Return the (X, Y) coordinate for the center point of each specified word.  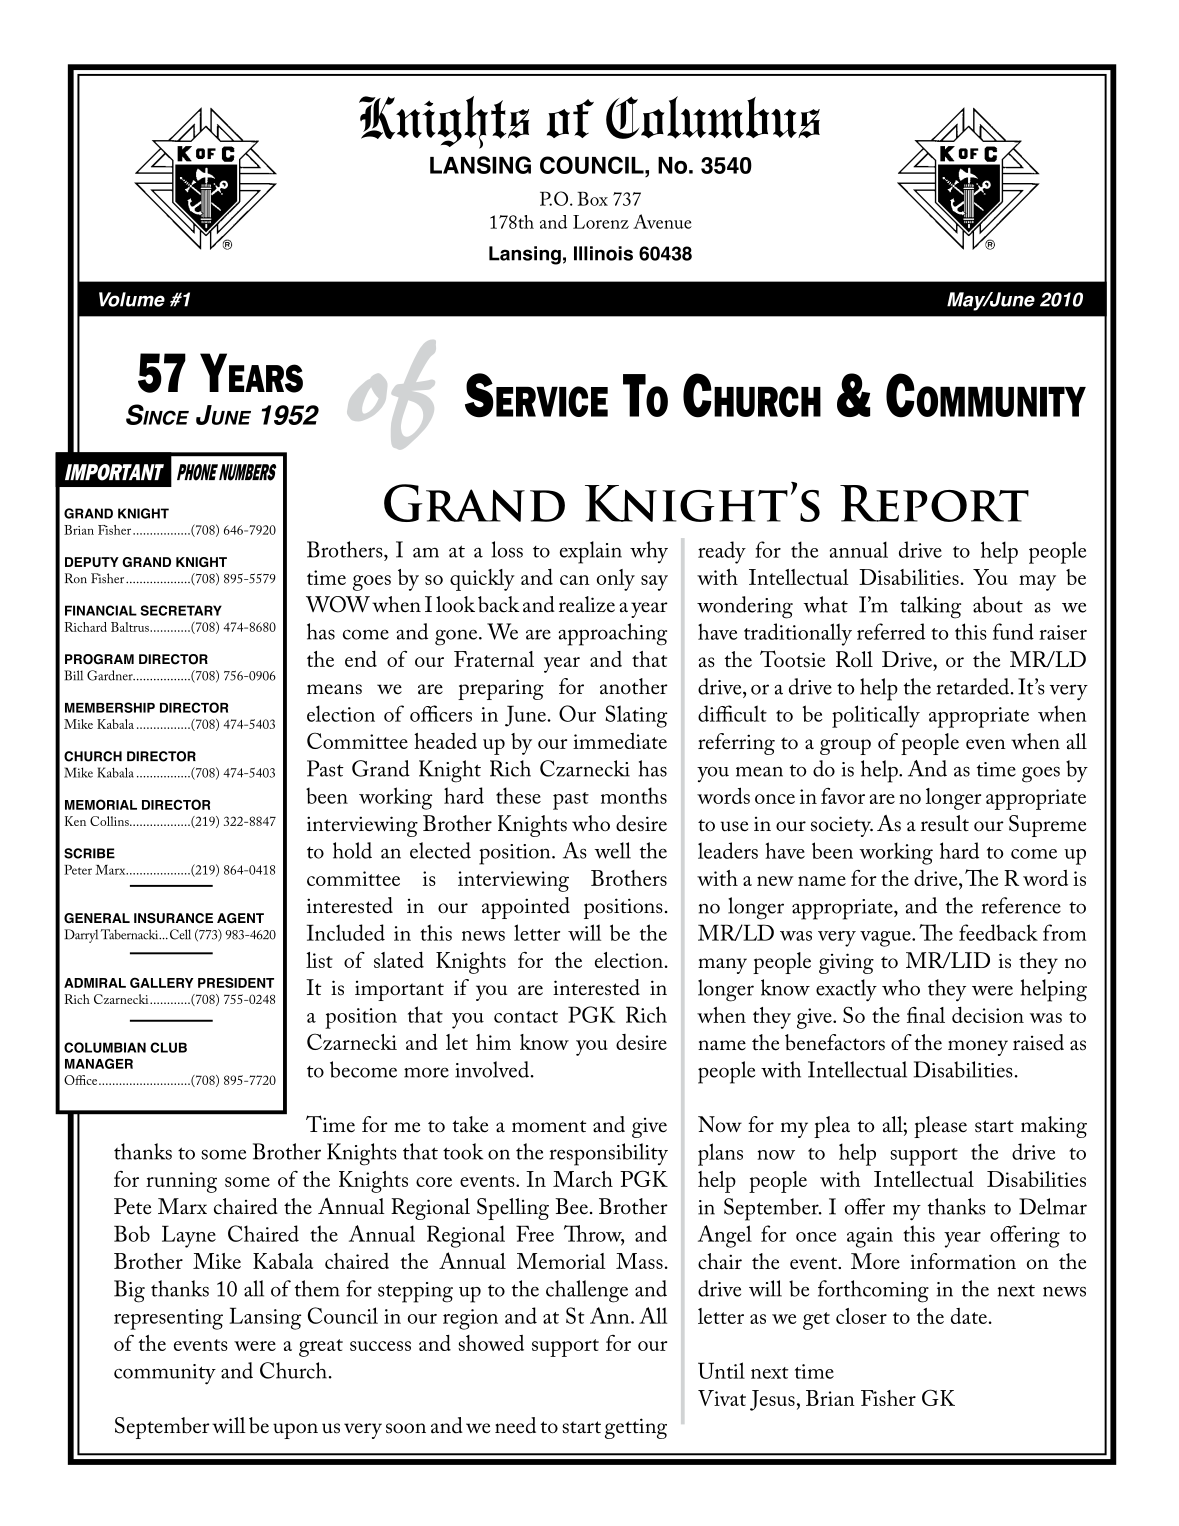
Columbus (713, 117)
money (978, 1048)
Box (592, 198)
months (634, 795)
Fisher (888, 1398)
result (945, 823)
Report (934, 503)
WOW (338, 604)
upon (295, 1431)
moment (549, 1126)
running (181, 1182)
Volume (132, 299)
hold (352, 850)
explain (591, 552)
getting (636, 1428)
